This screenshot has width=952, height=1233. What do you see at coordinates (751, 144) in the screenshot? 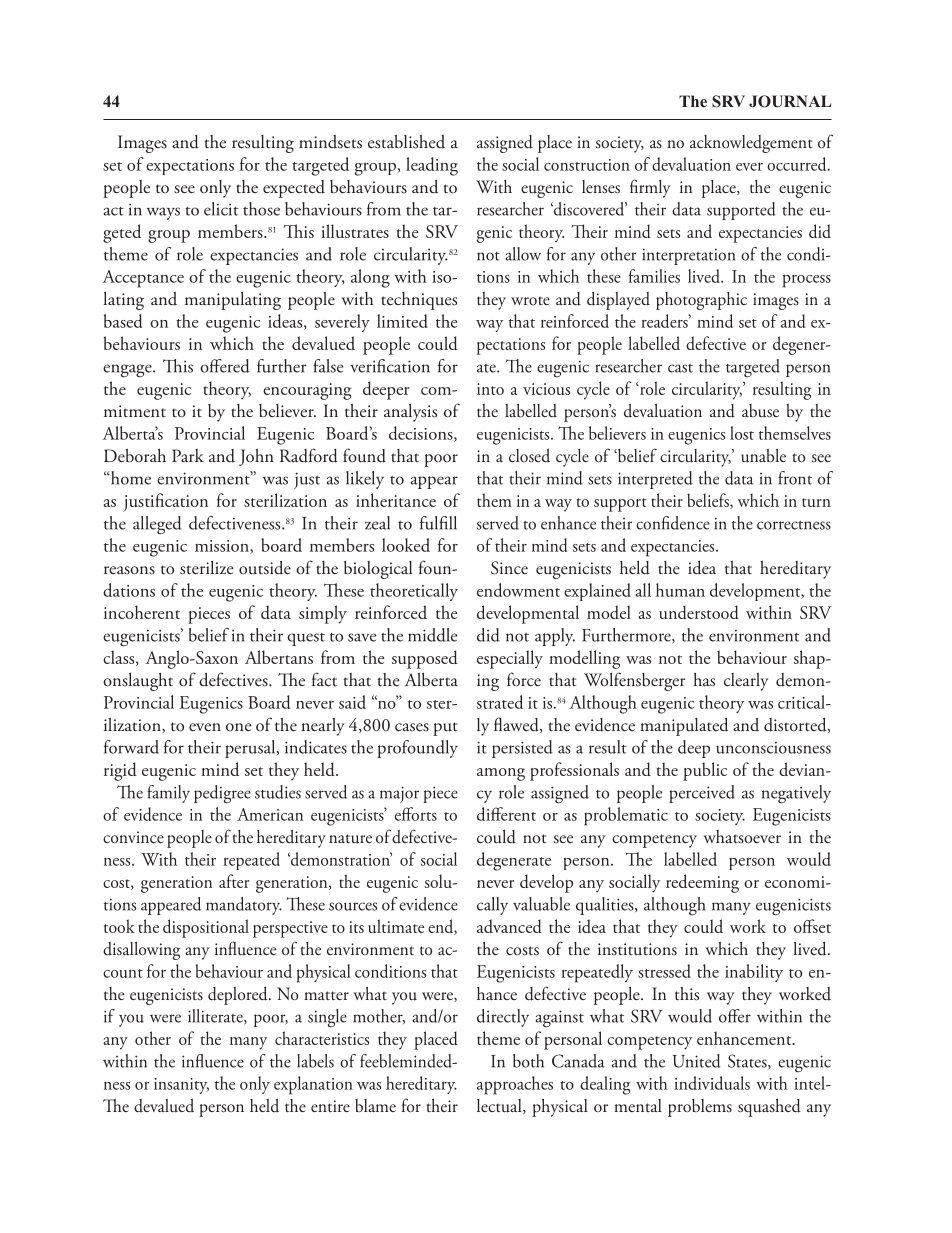
I see `acknowledgement` at bounding box center [751, 144].
